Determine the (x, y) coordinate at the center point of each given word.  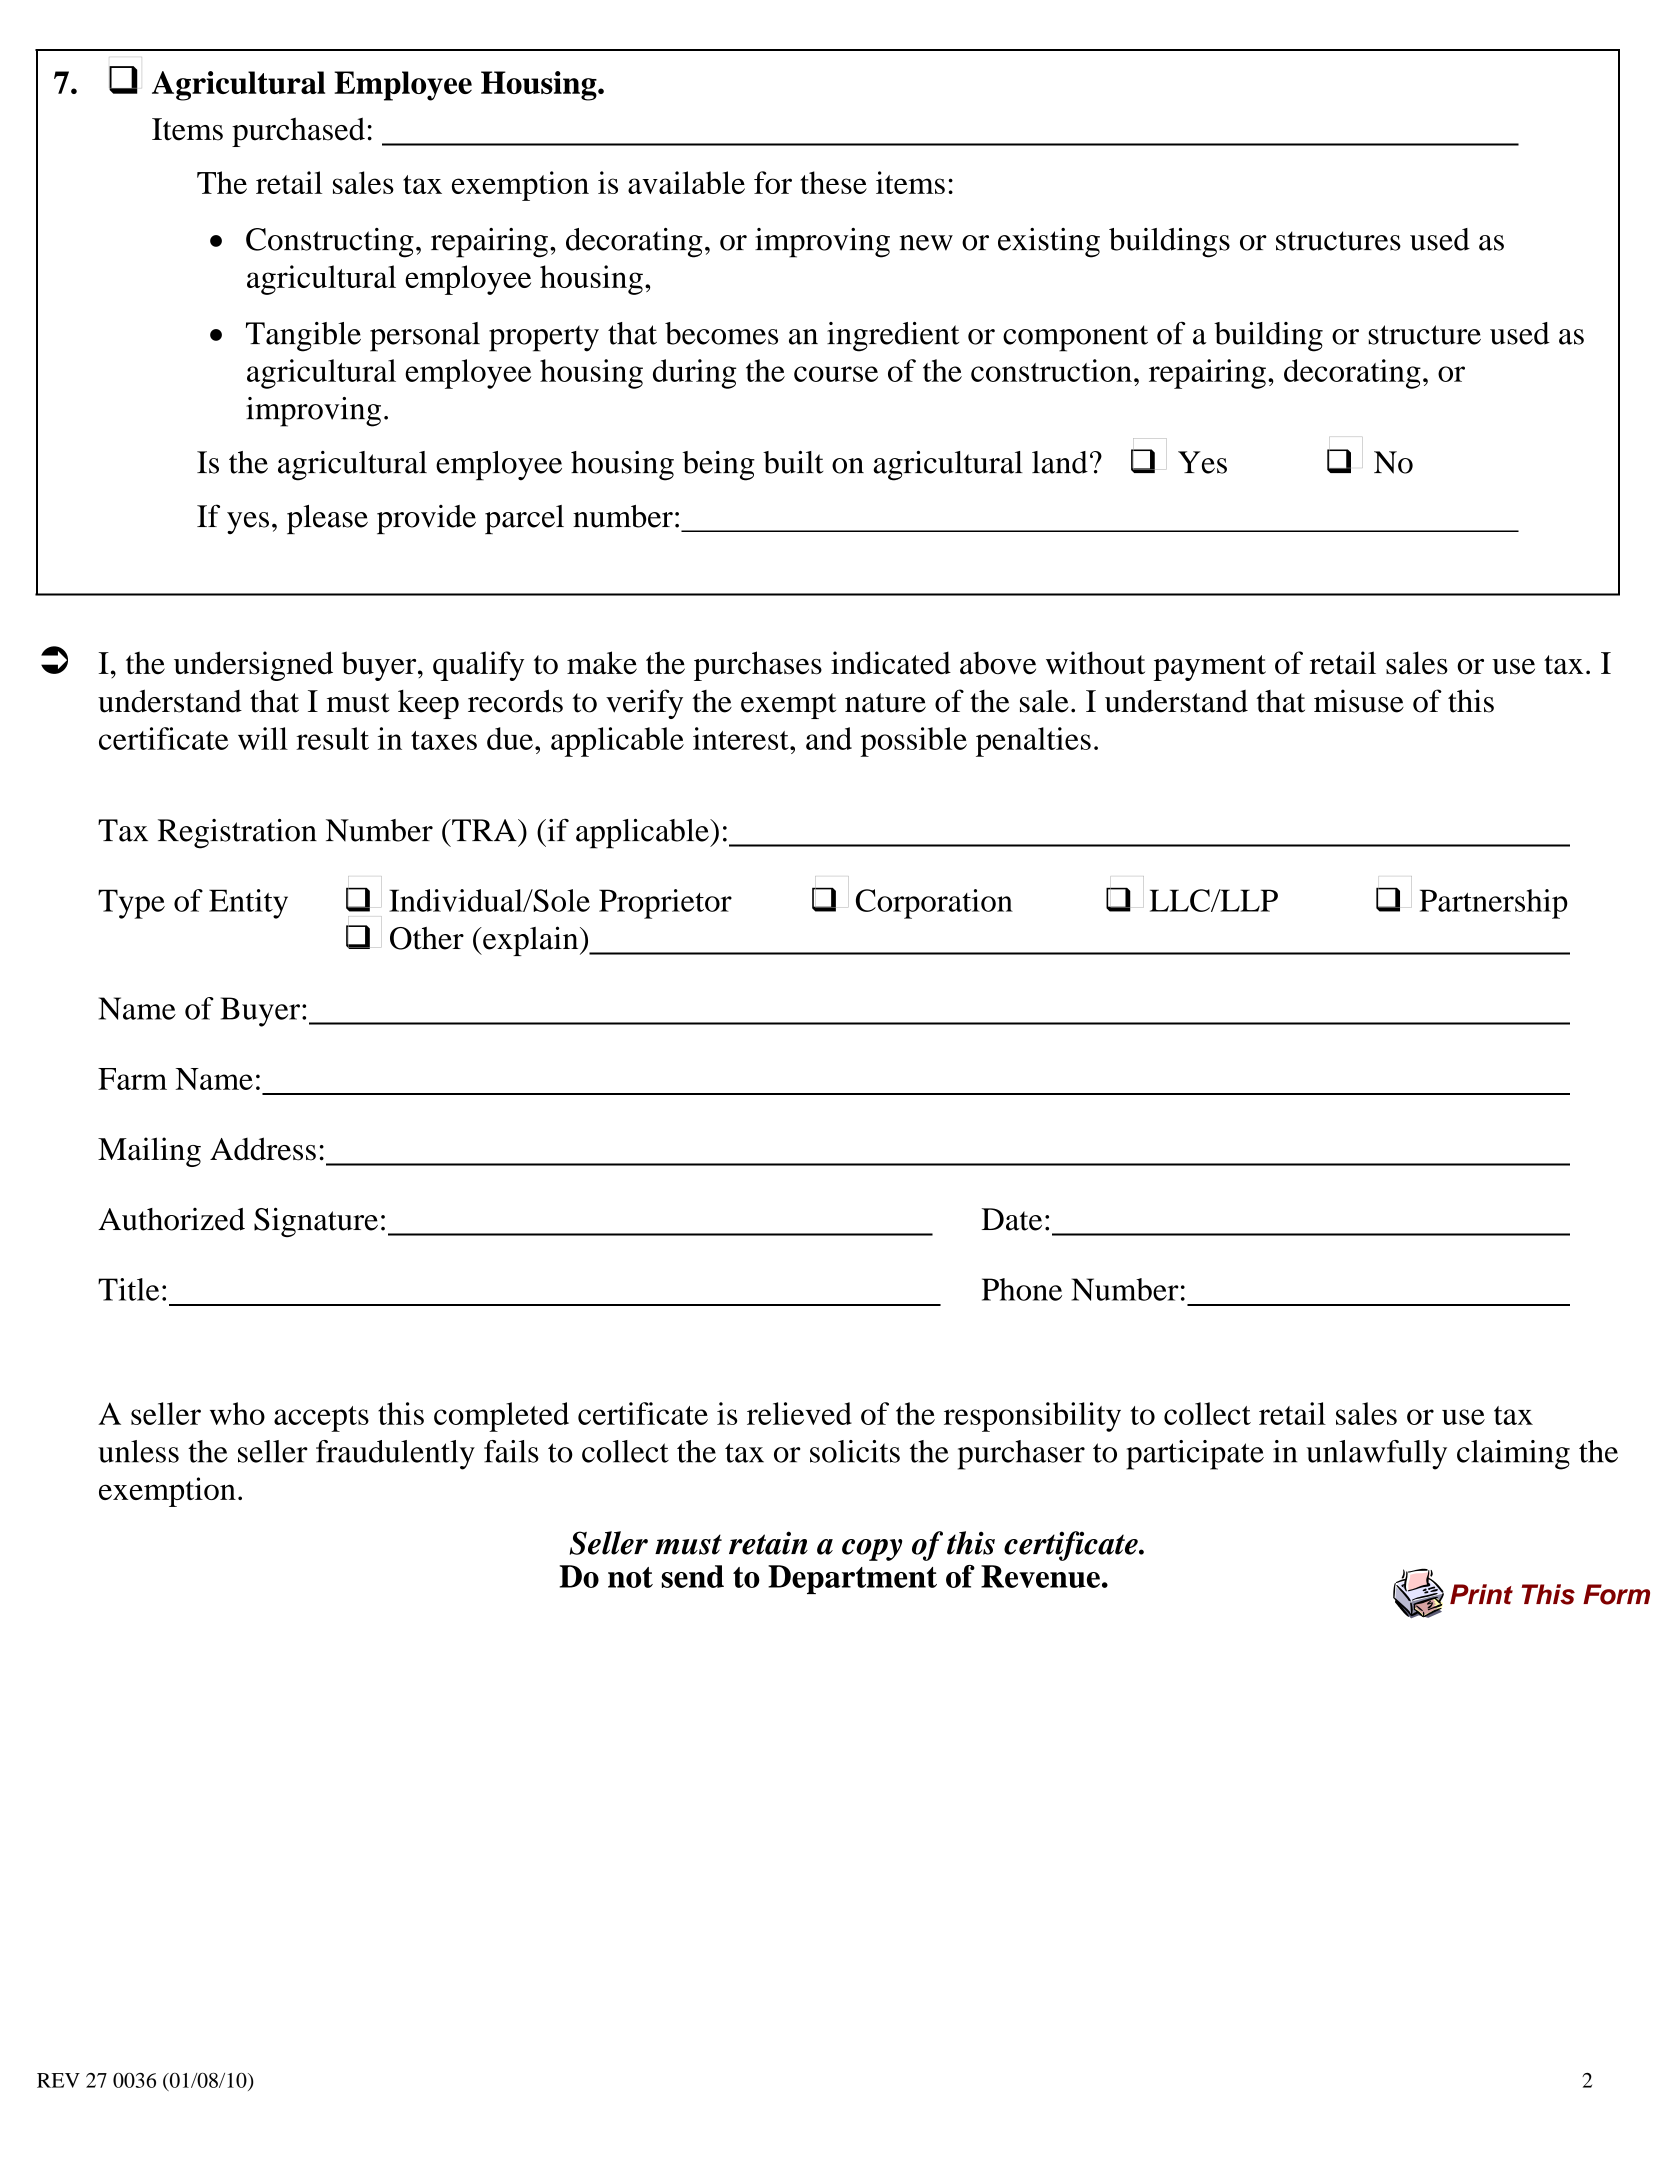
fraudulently (395, 1455)
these (833, 182)
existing (1049, 243)
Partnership (1494, 904)
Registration (237, 834)
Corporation (934, 904)
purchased (298, 132)
